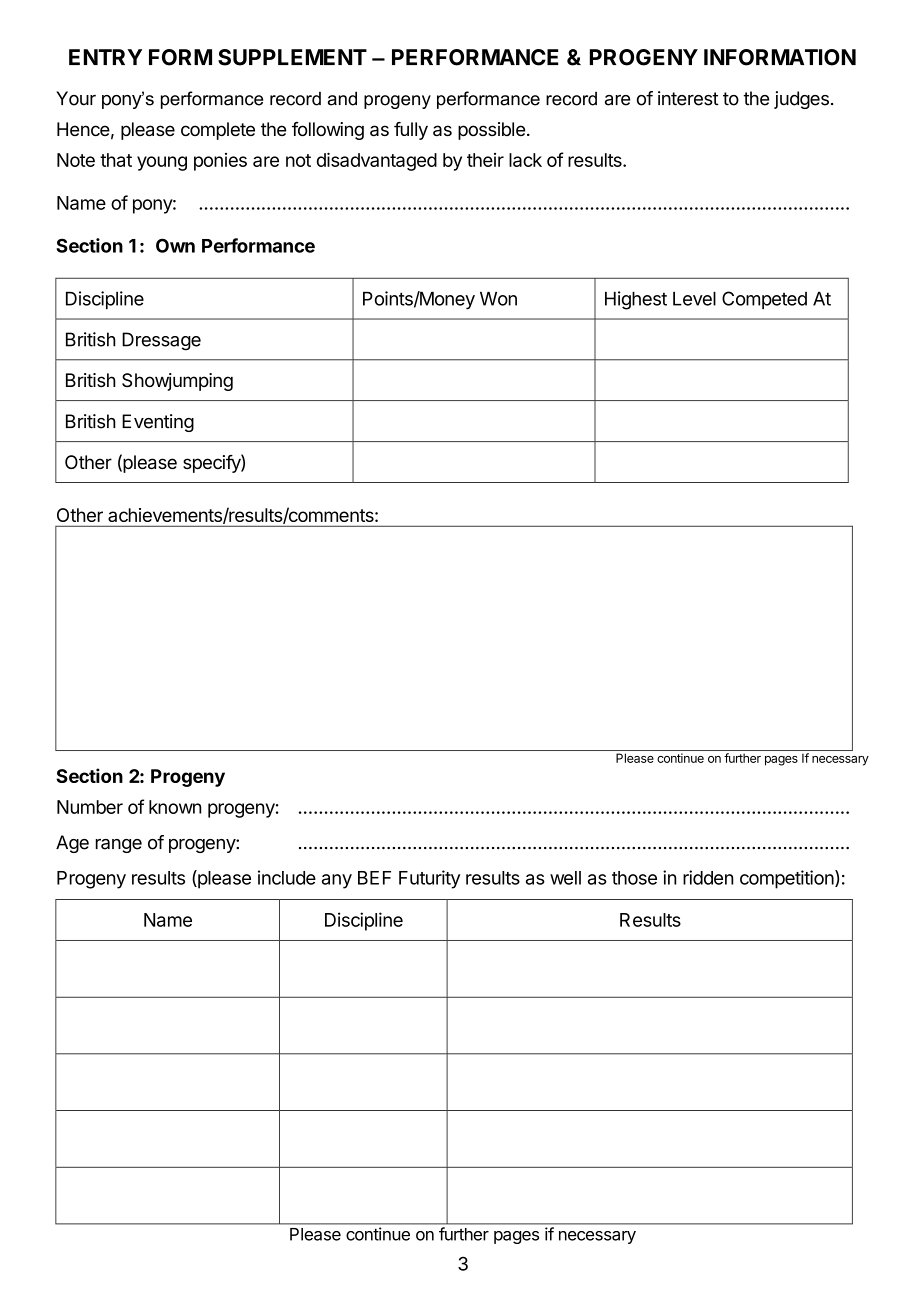  What do you see at coordinates (708, 877) in the screenshot?
I see `ridden` at bounding box center [708, 877].
